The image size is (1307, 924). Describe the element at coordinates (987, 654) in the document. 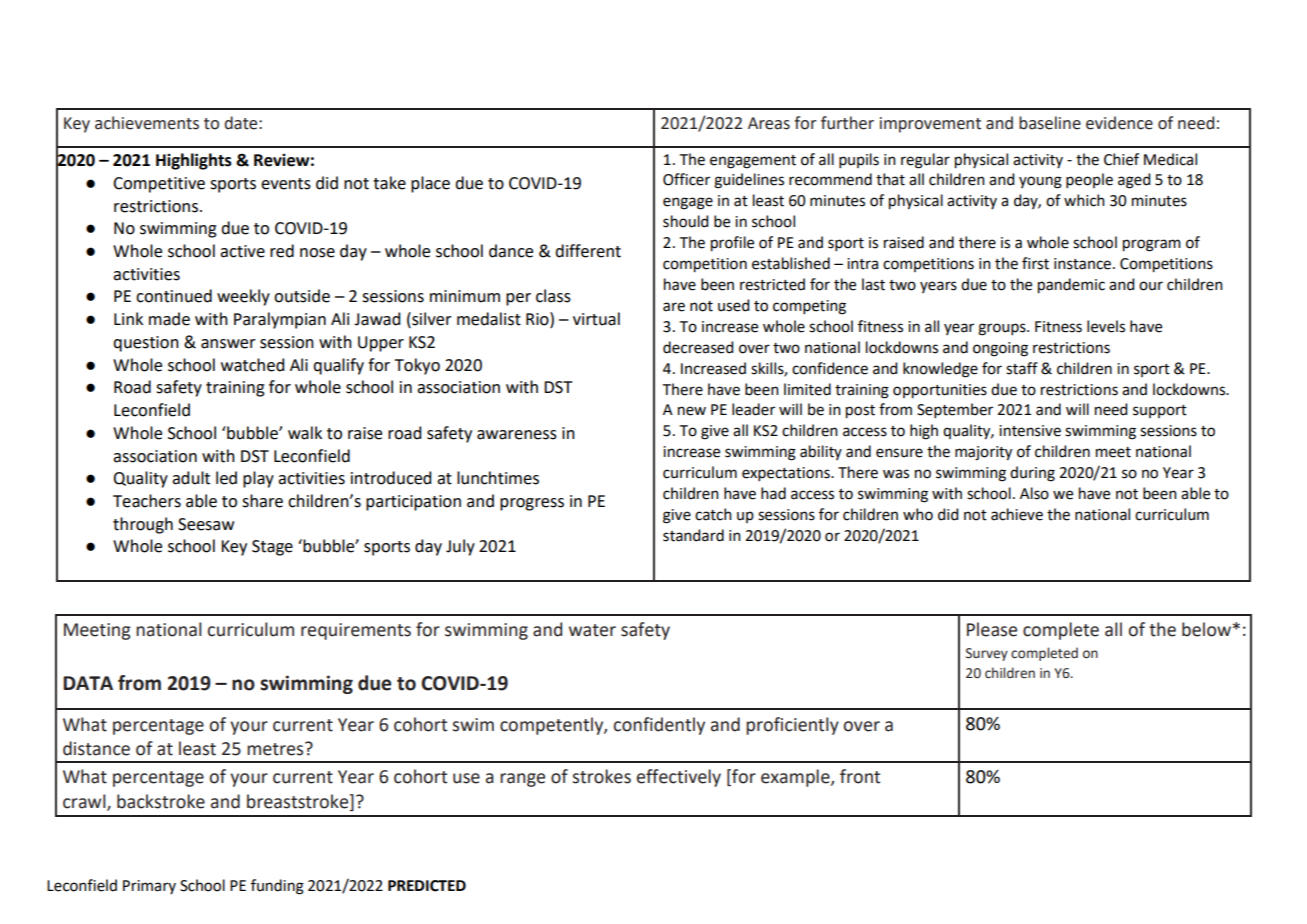

I see `Survey` at that location.
